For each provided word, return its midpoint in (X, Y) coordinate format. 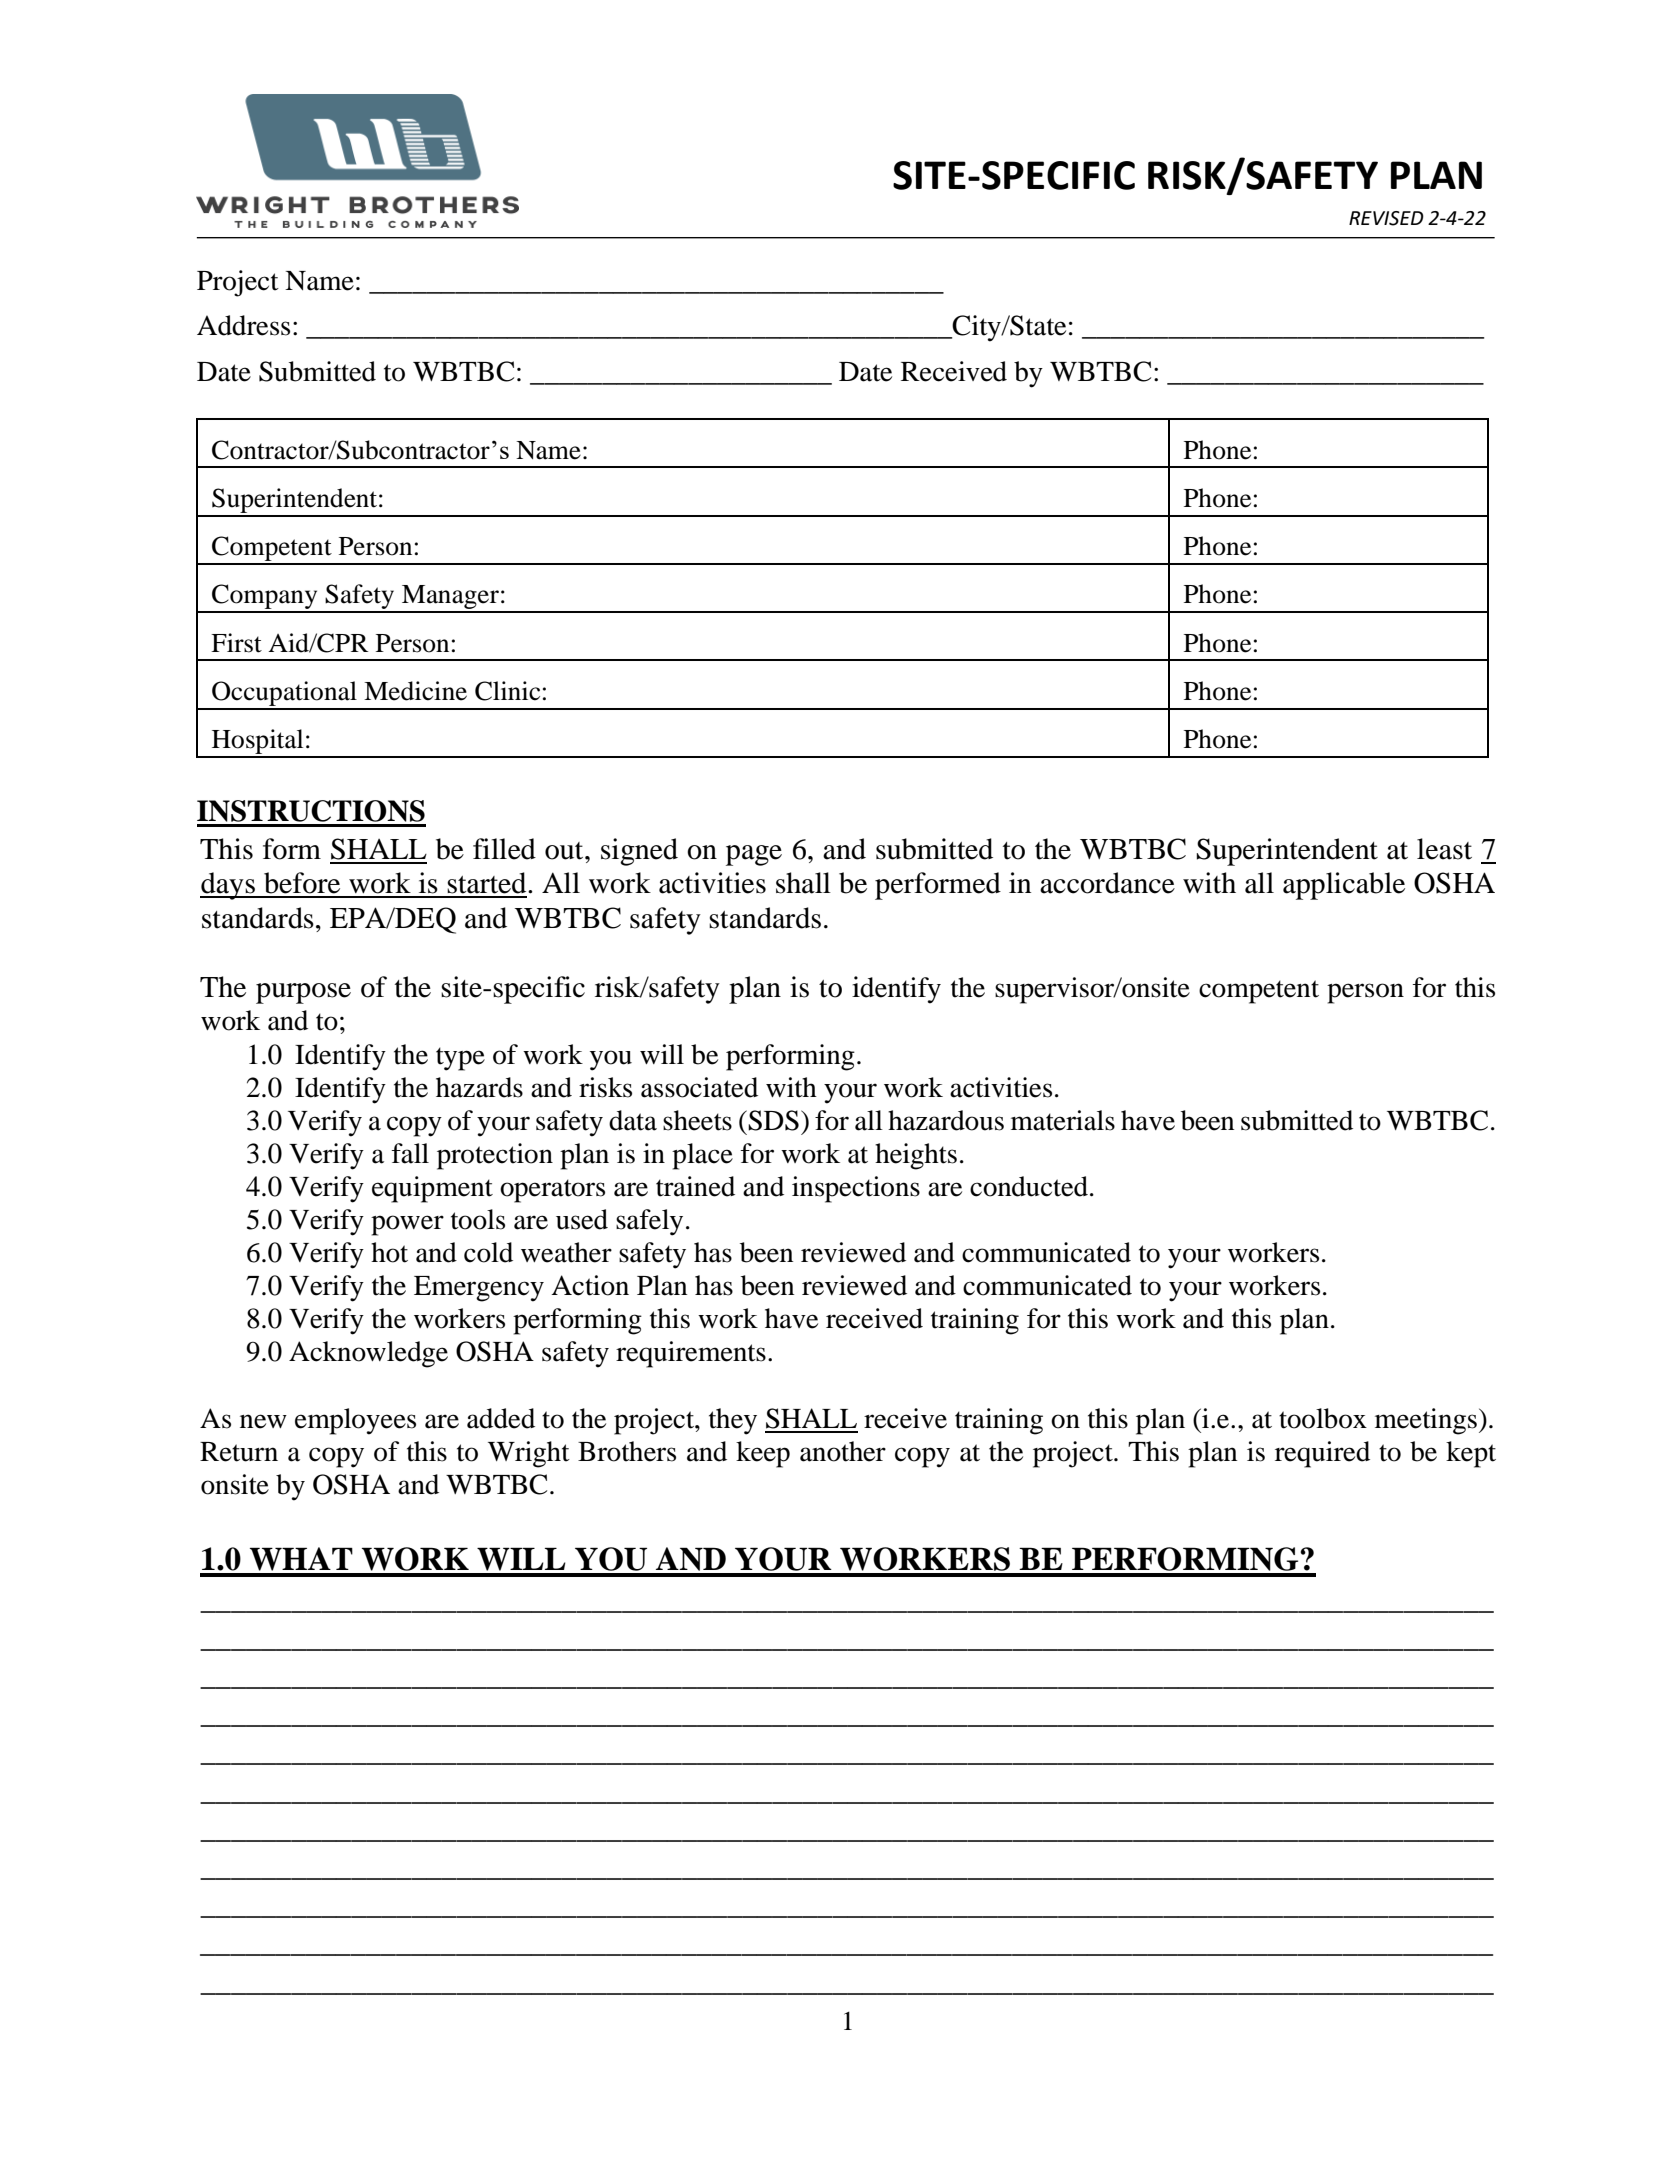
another (843, 1451)
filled (504, 849)
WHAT (301, 1559)
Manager (450, 598)
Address (243, 325)
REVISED (1386, 218)
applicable (1344, 886)
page (754, 855)
